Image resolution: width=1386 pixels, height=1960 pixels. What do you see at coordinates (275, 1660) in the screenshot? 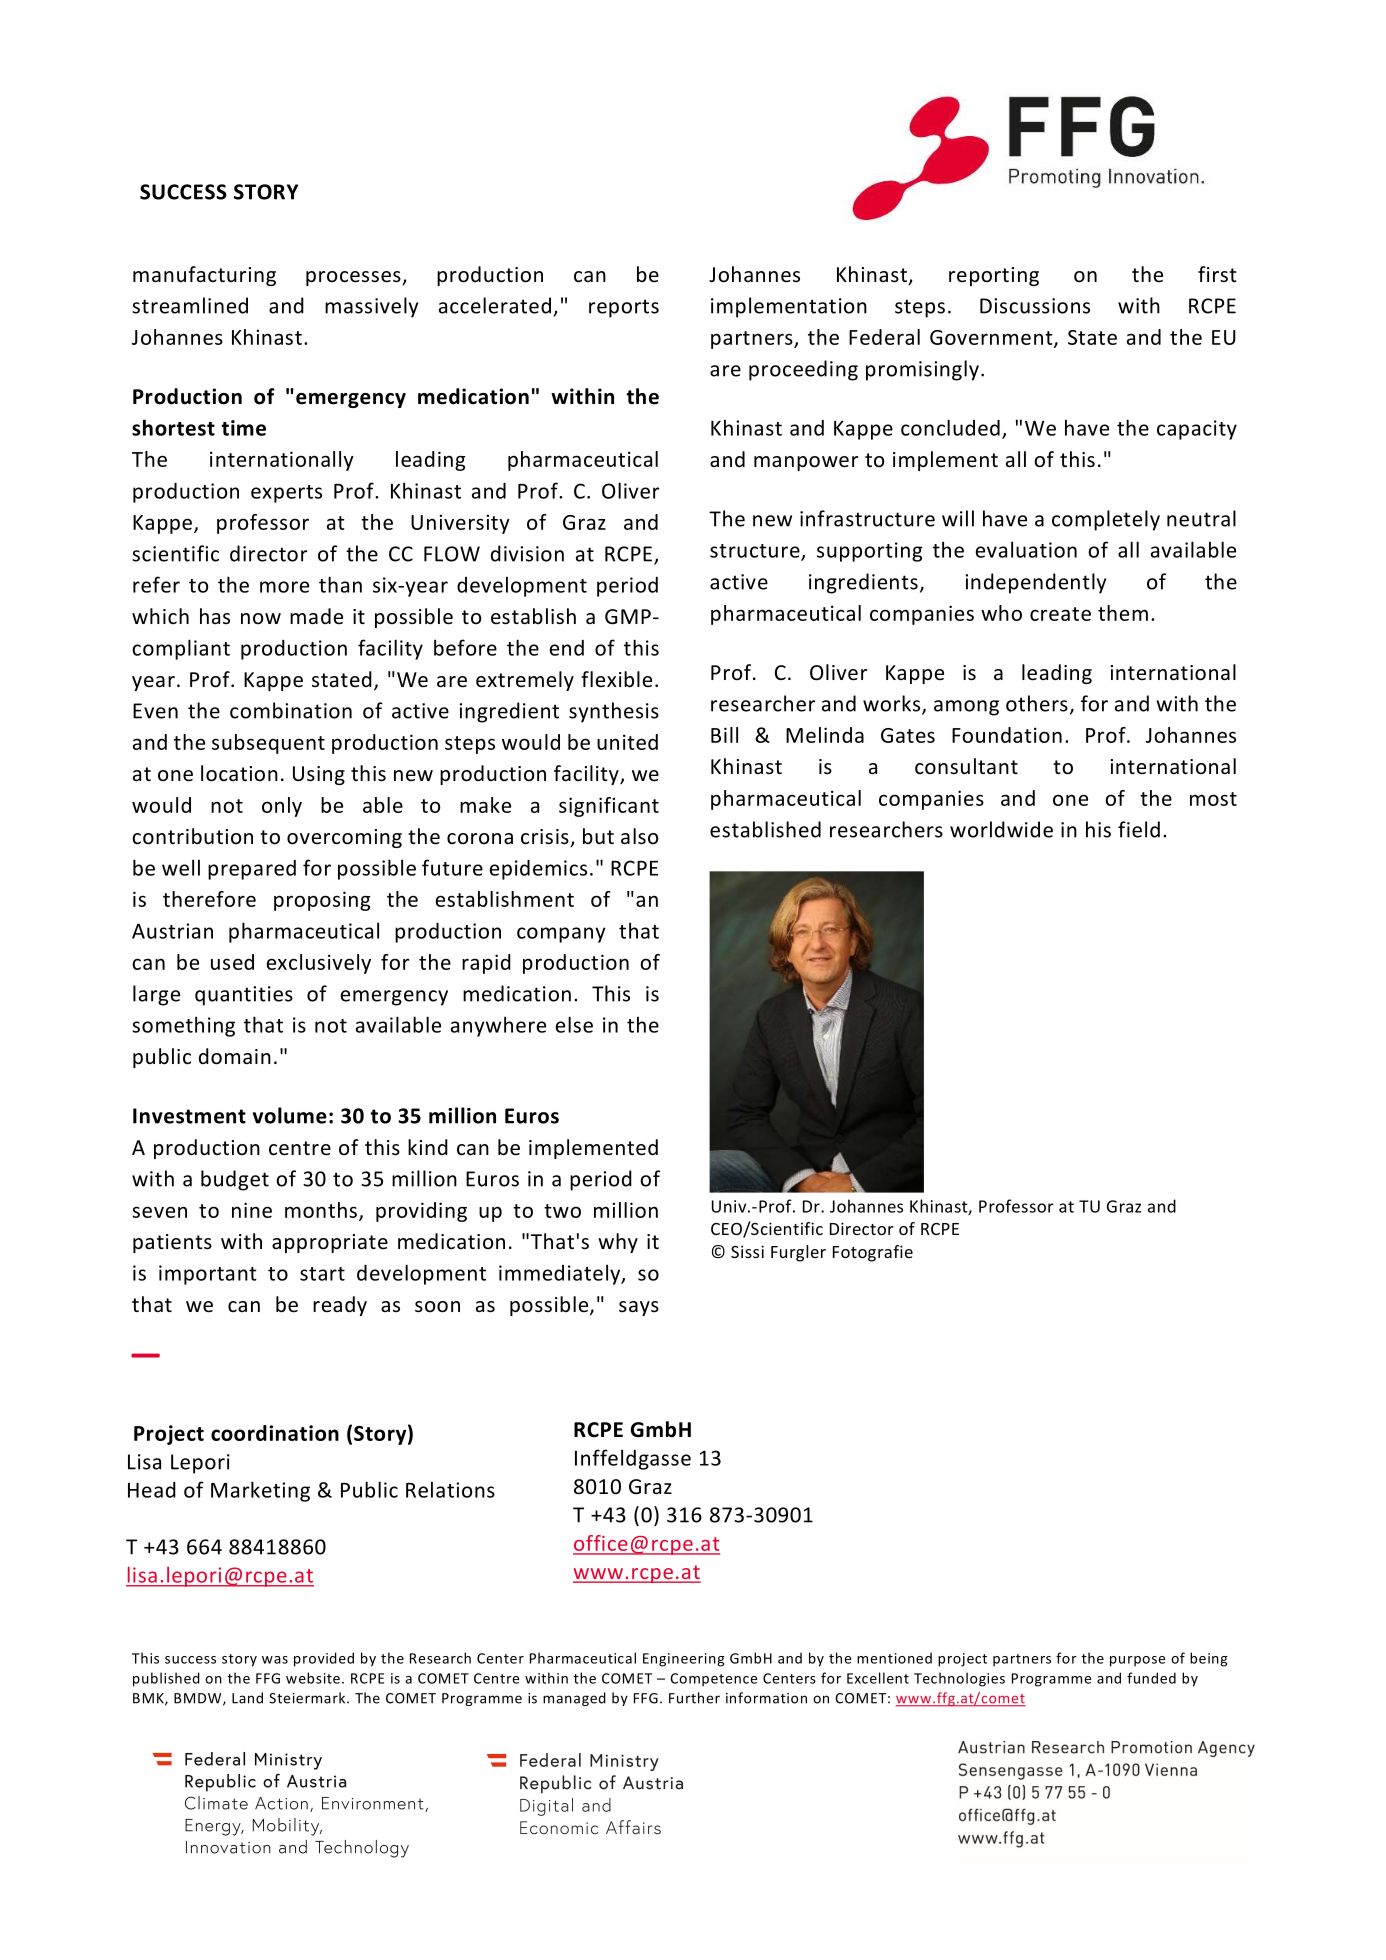
I see `was` at bounding box center [275, 1660].
